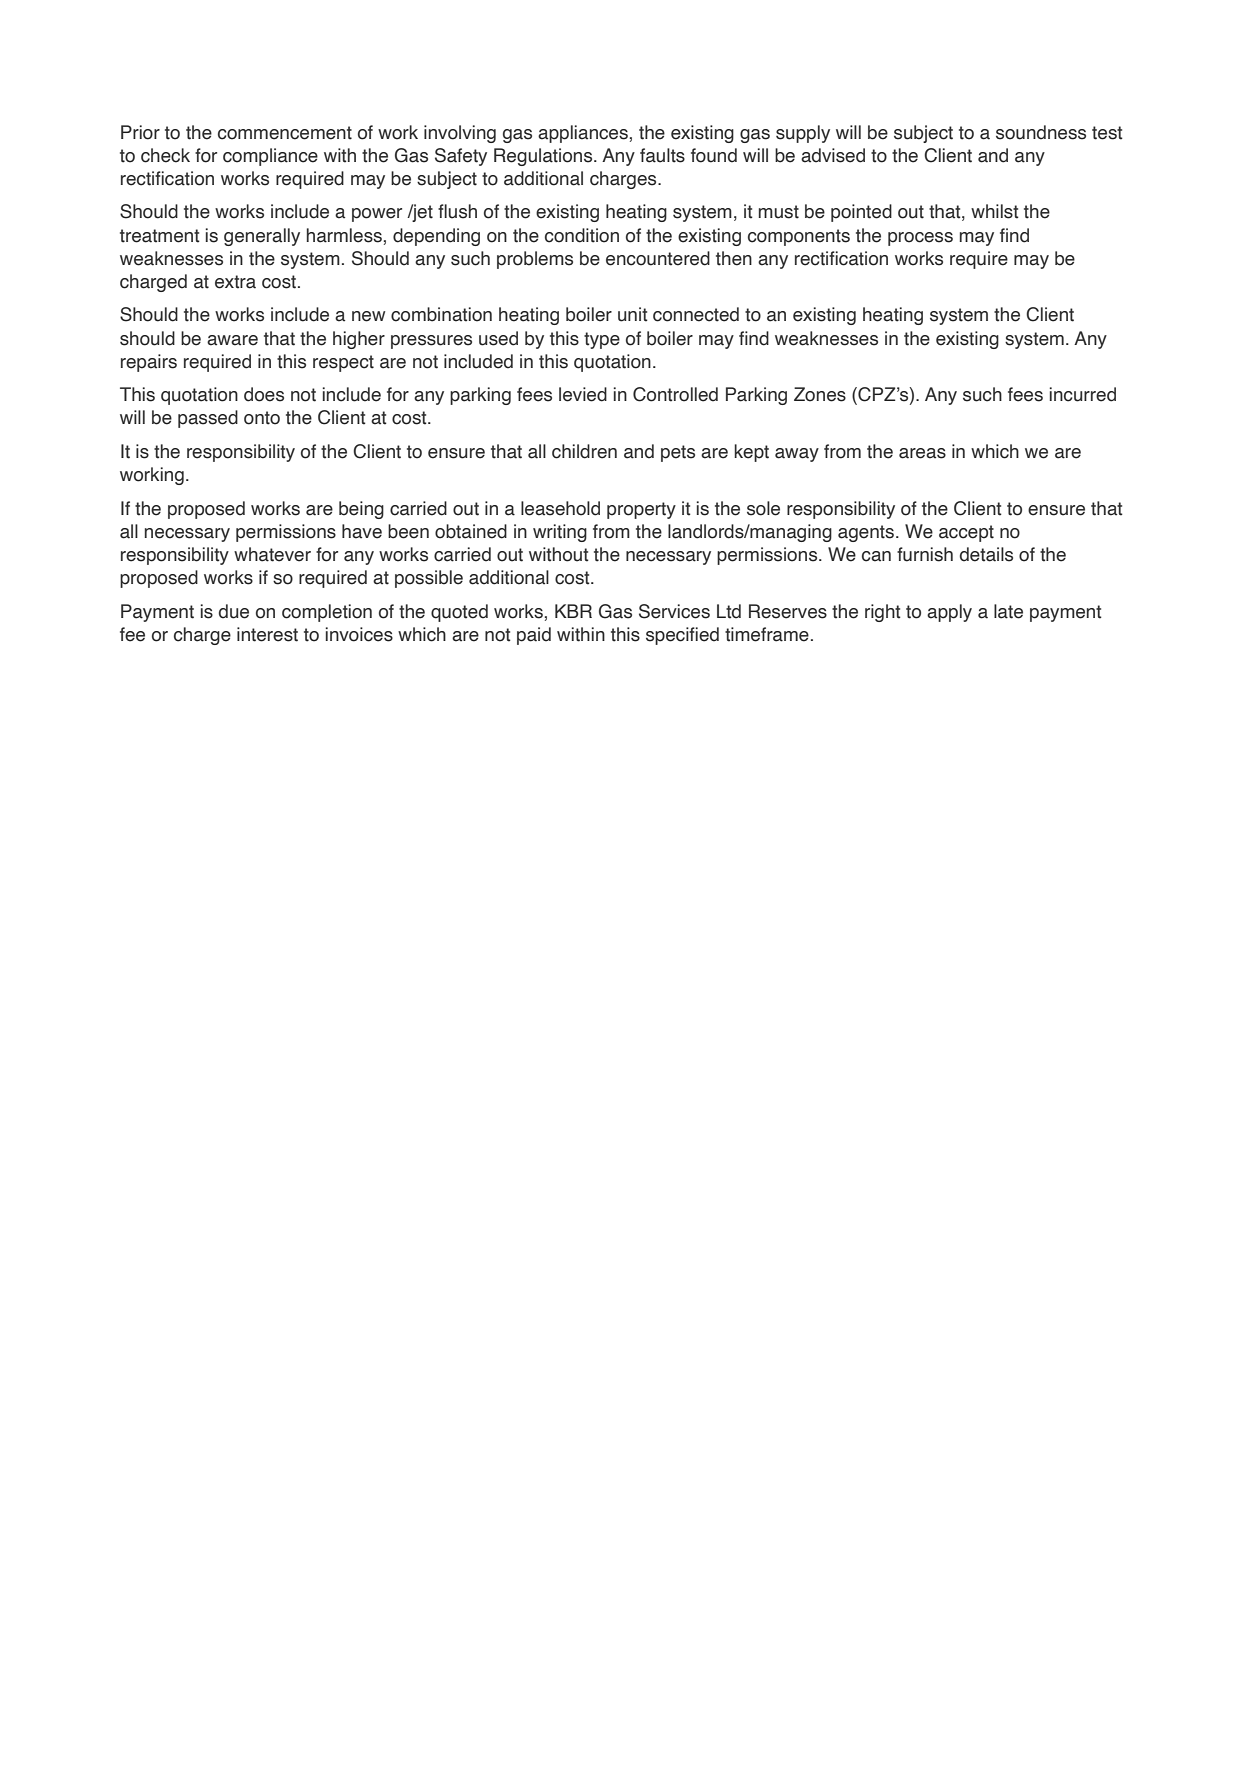  Describe the element at coordinates (270, 157) in the screenshot. I see `compliance` at that location.
